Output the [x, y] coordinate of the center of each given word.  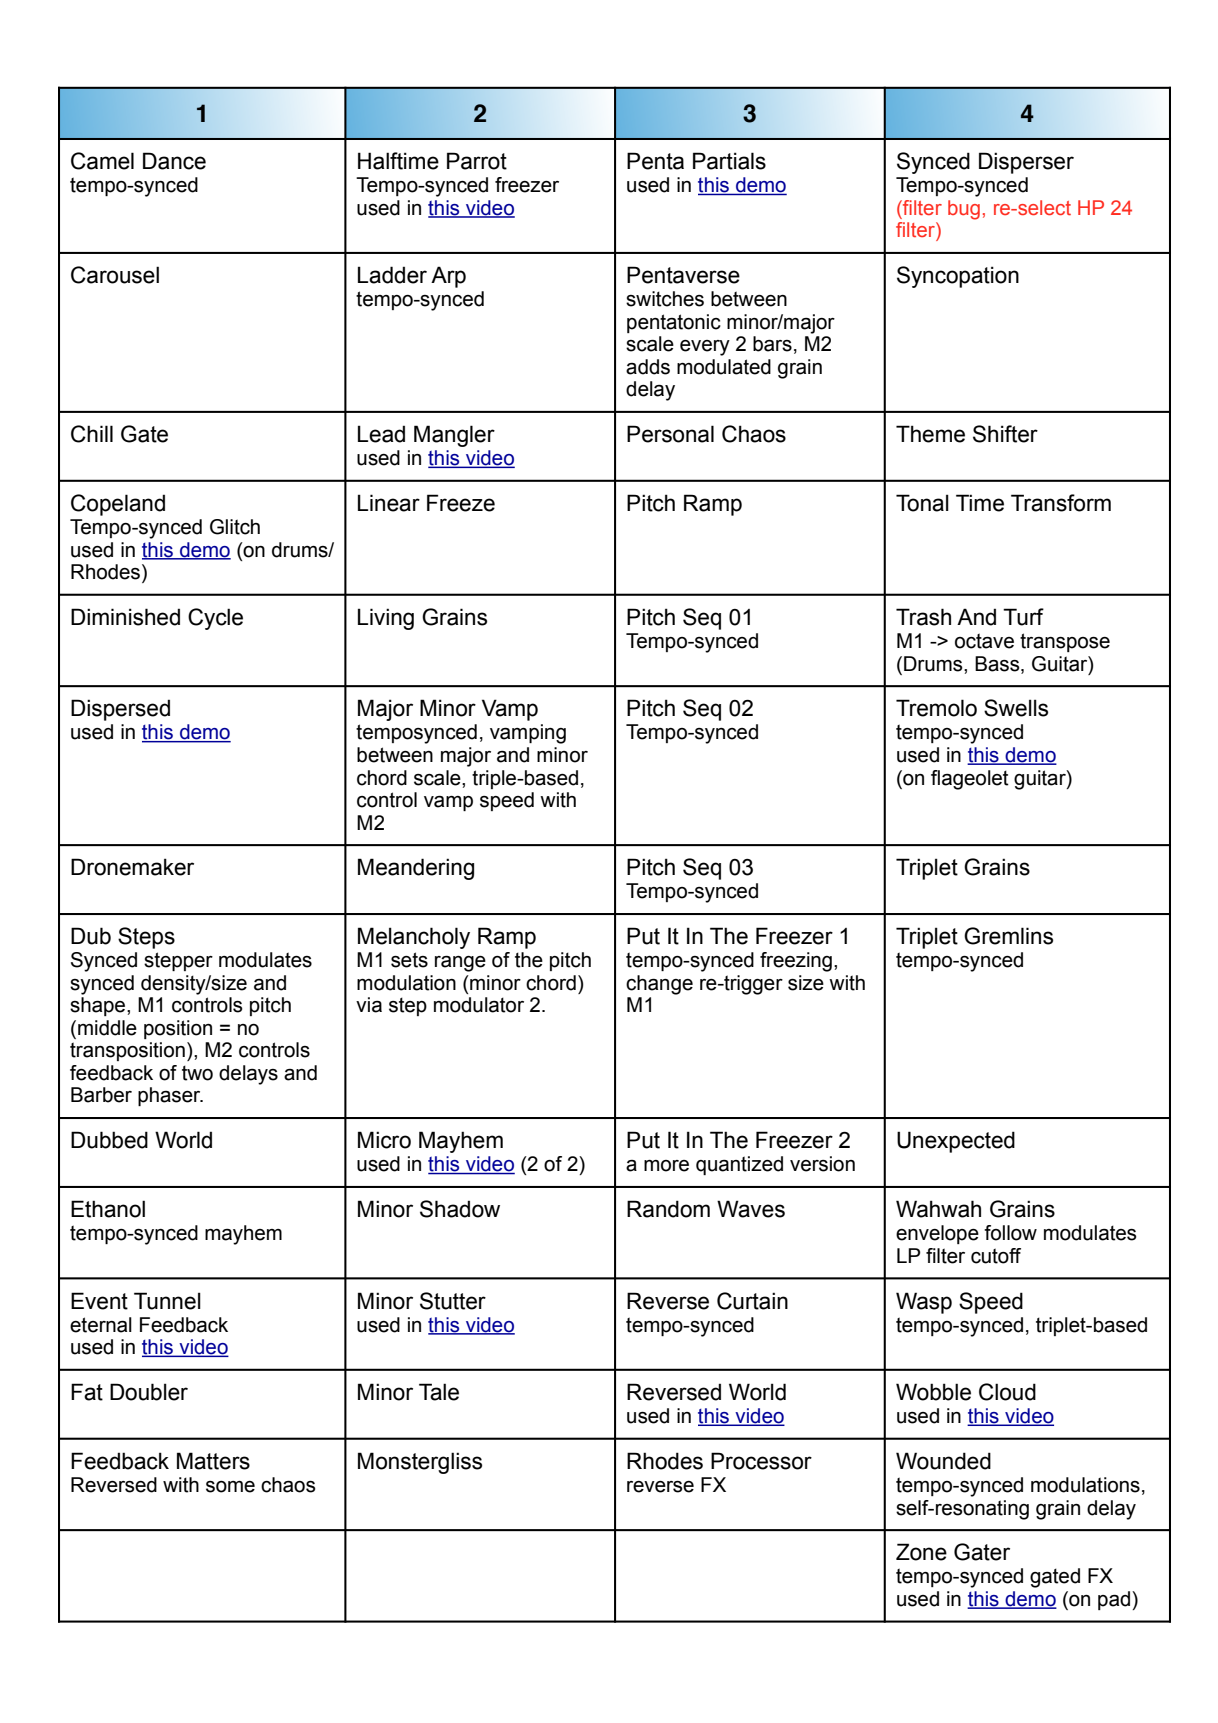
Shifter [1005, 434]
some [230, 1487]
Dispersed [120, 710]
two [197, 1073]
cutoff [996, 1256]
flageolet [970, 780]
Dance [174, 161]
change [659, 985]
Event [99, 1301]
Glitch [235, 527]
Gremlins [1008, 936]
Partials [729, 161]
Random [668, 1209]
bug [964, 210]
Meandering [416, 869]
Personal [670, 434]
